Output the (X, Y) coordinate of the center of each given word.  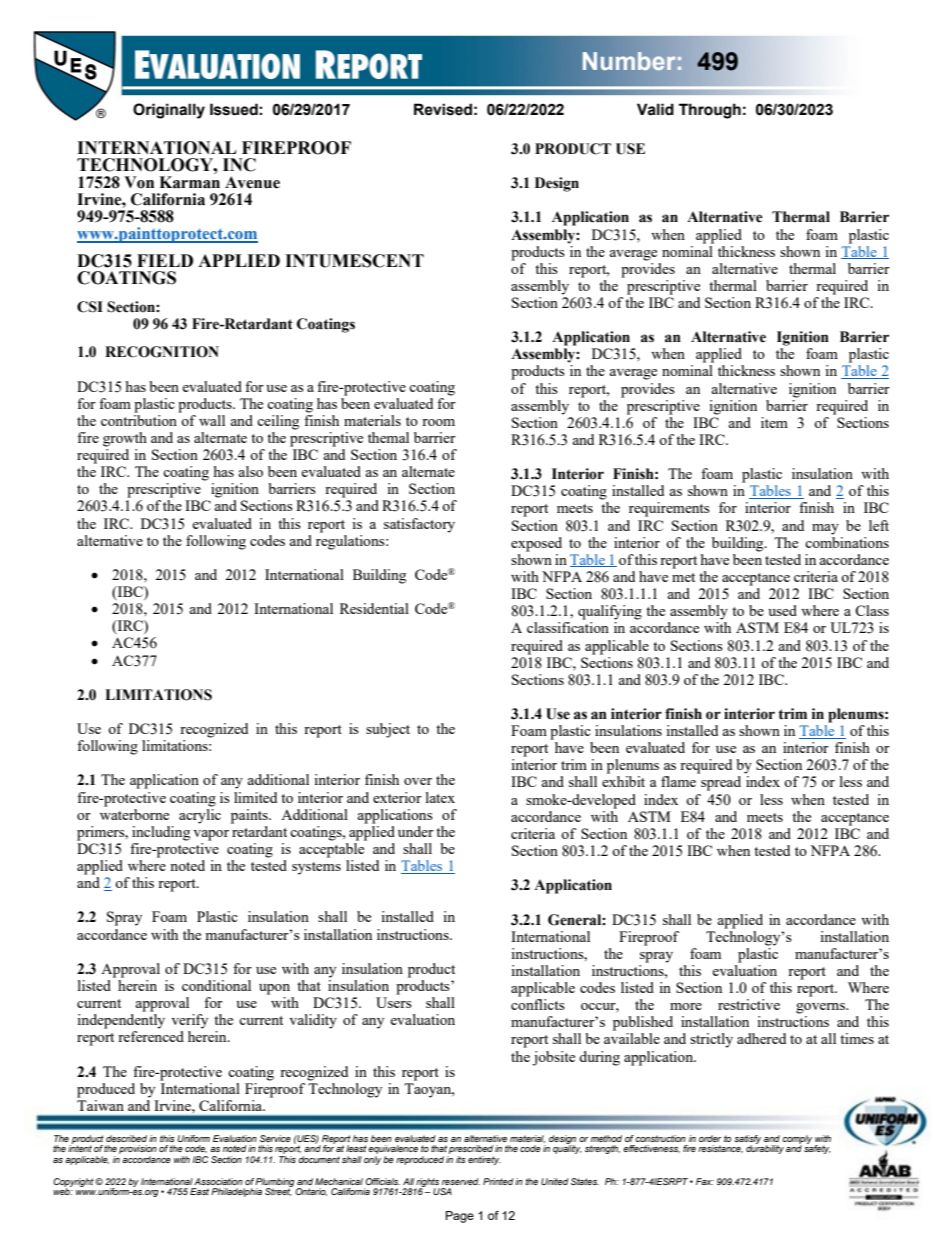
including (161, 833)
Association (218, 1181)
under (416, 831)
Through (710, 111)
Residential (374, 608)
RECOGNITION (162, 352)
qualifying (610, 612)
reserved (461, 1181)
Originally (169, 111)
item (774, 422)
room (438, 422)
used (782, 610)
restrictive (749, 1004)
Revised (443, 109)
